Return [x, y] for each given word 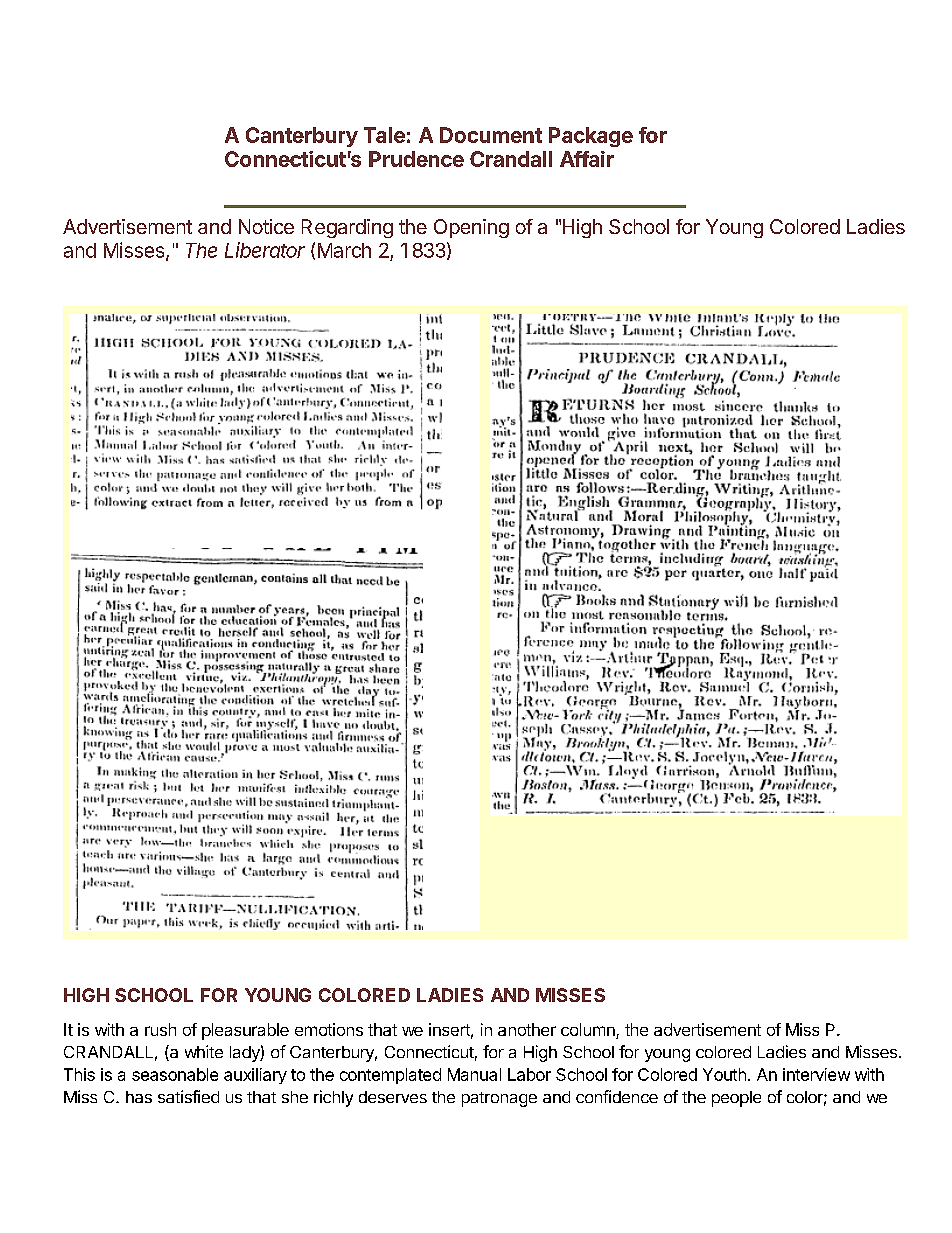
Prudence [416, 159]
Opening [471, 228]
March [344, 250]
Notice [266, 226]
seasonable [175, 1074]
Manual [474, 1074]
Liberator [265, 250]
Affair [587, 159]
